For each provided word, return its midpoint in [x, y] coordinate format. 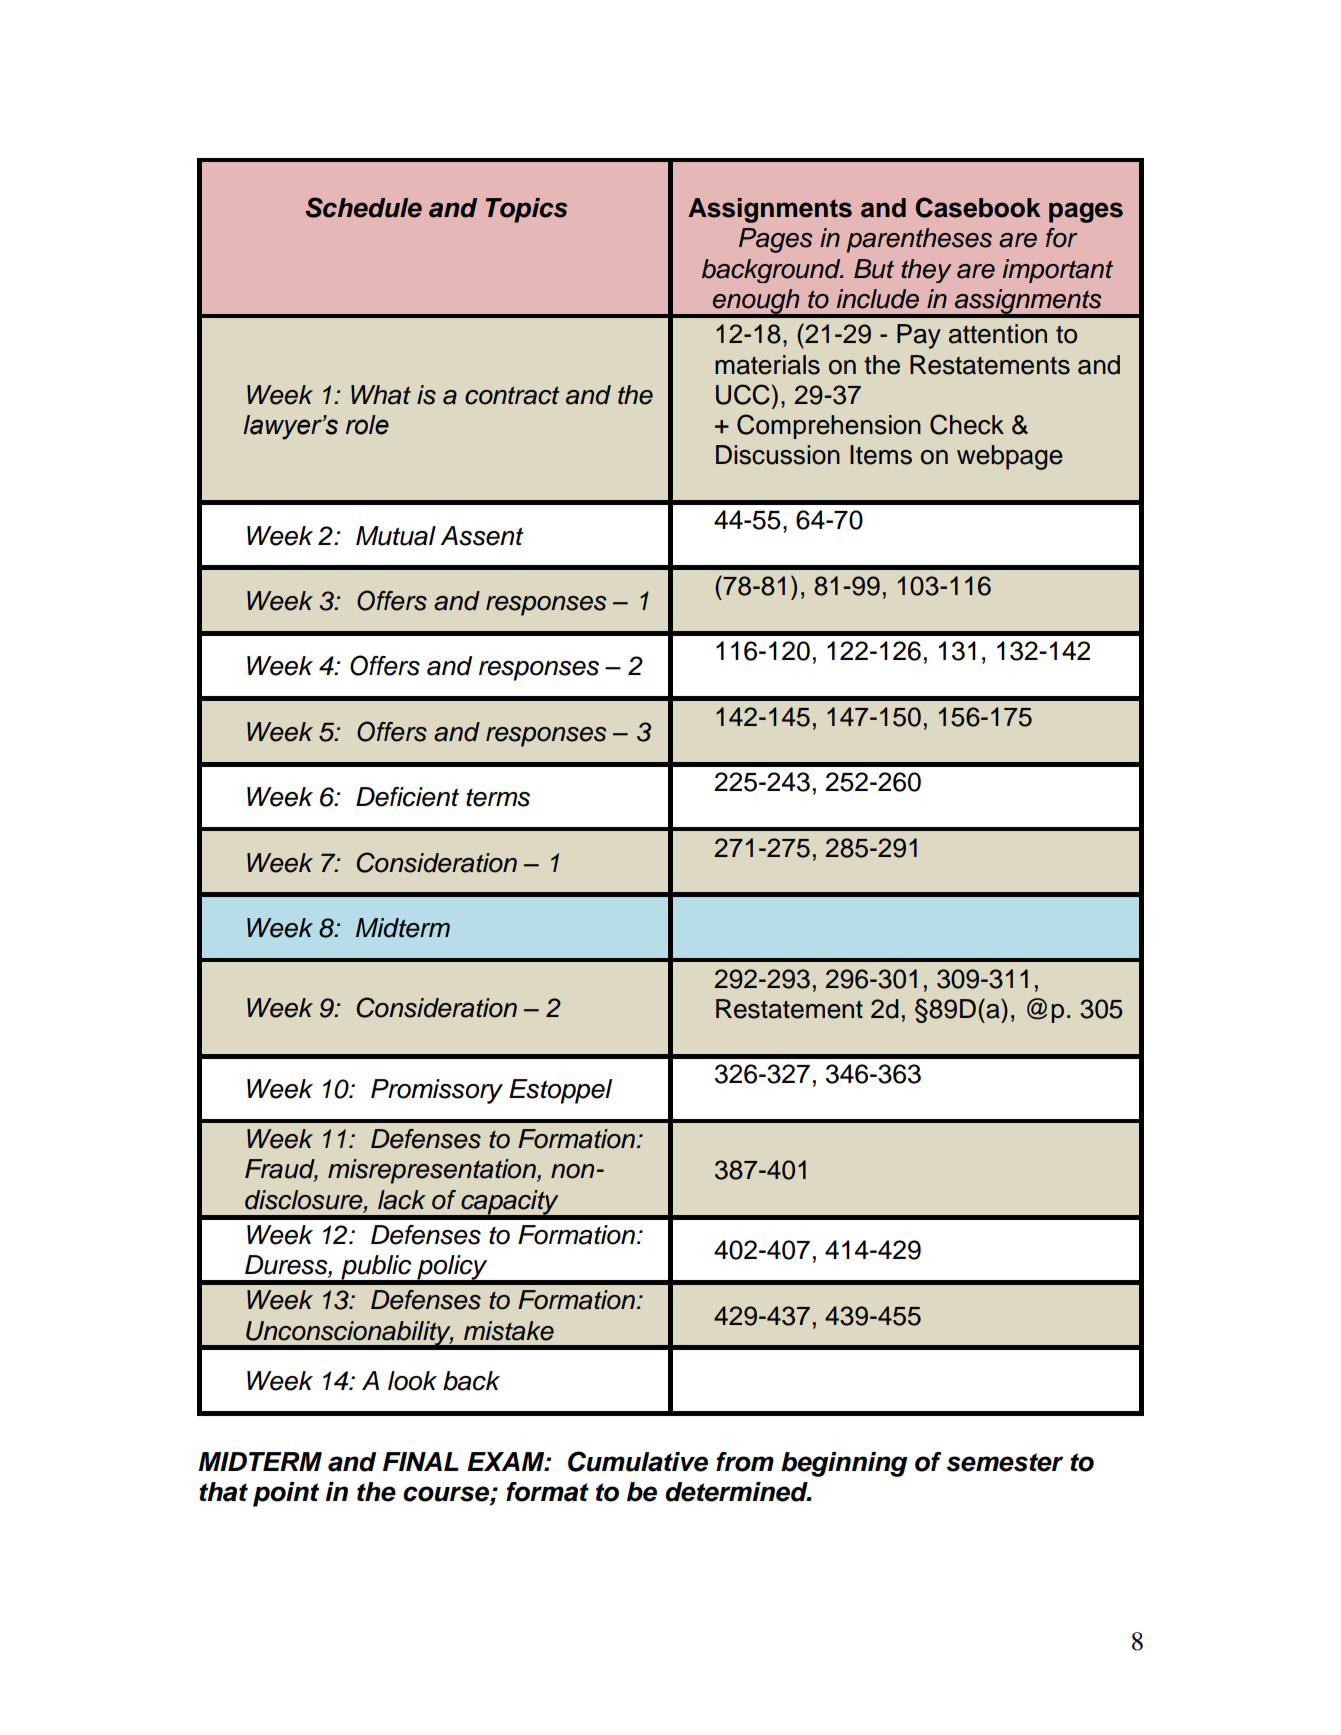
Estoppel [560, 1091]
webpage [1010, 457]
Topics [526, 210]
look [412, 1381]
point [286, 1494]
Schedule [363, 207]
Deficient [407, 797]
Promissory [437, 1091]
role [367, 425]
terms [498, 798]
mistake [509, 1331]
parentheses [919, 240]
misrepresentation [433, 1171]
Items [881, 455]
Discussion [778, 455]
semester [1004, 1462]
